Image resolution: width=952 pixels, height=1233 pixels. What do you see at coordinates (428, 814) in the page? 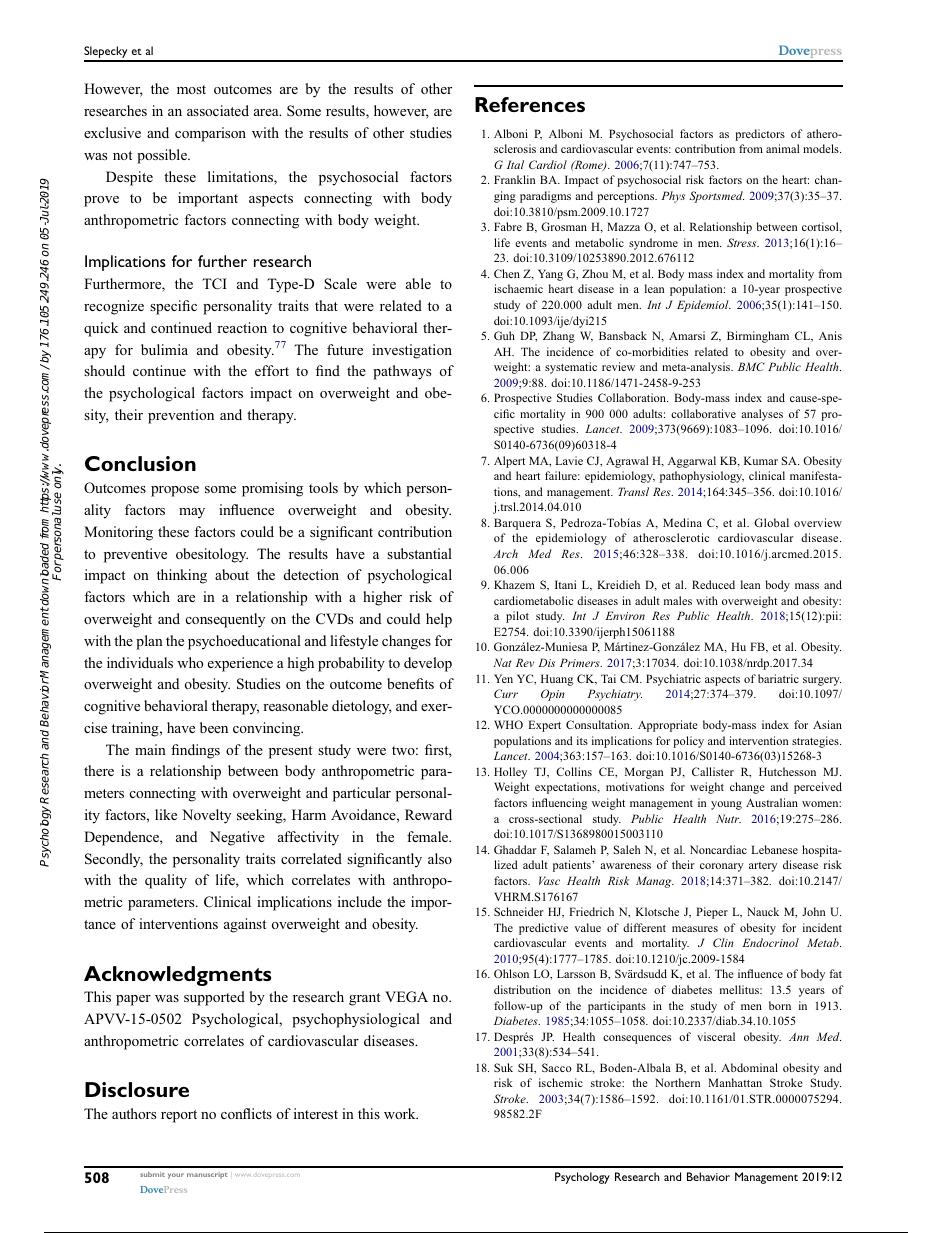
I see `Reward` at bounding box center [428, 814].
